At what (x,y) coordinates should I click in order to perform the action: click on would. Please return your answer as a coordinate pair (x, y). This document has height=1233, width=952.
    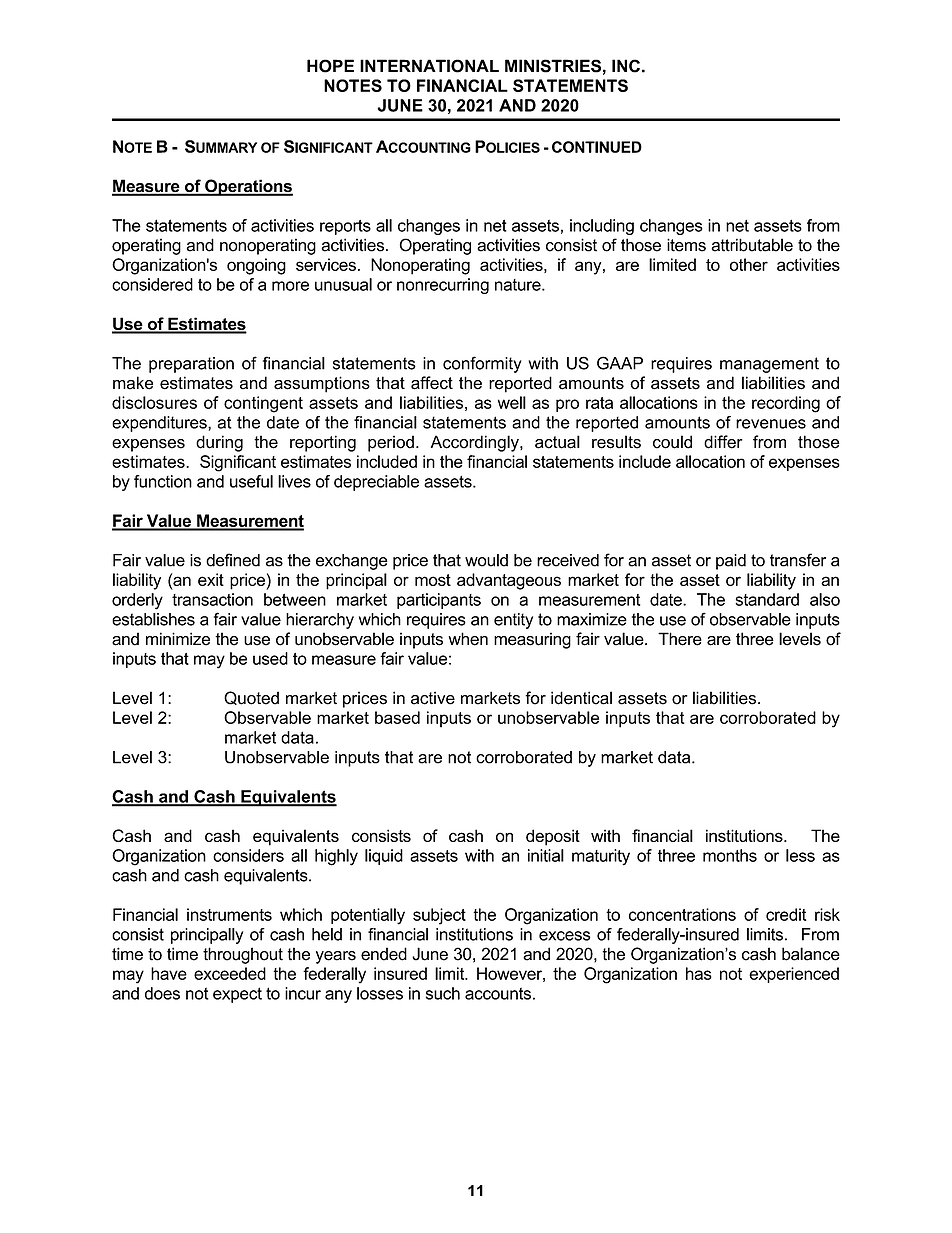
    Looking at the image, I should click on (486, 560).
